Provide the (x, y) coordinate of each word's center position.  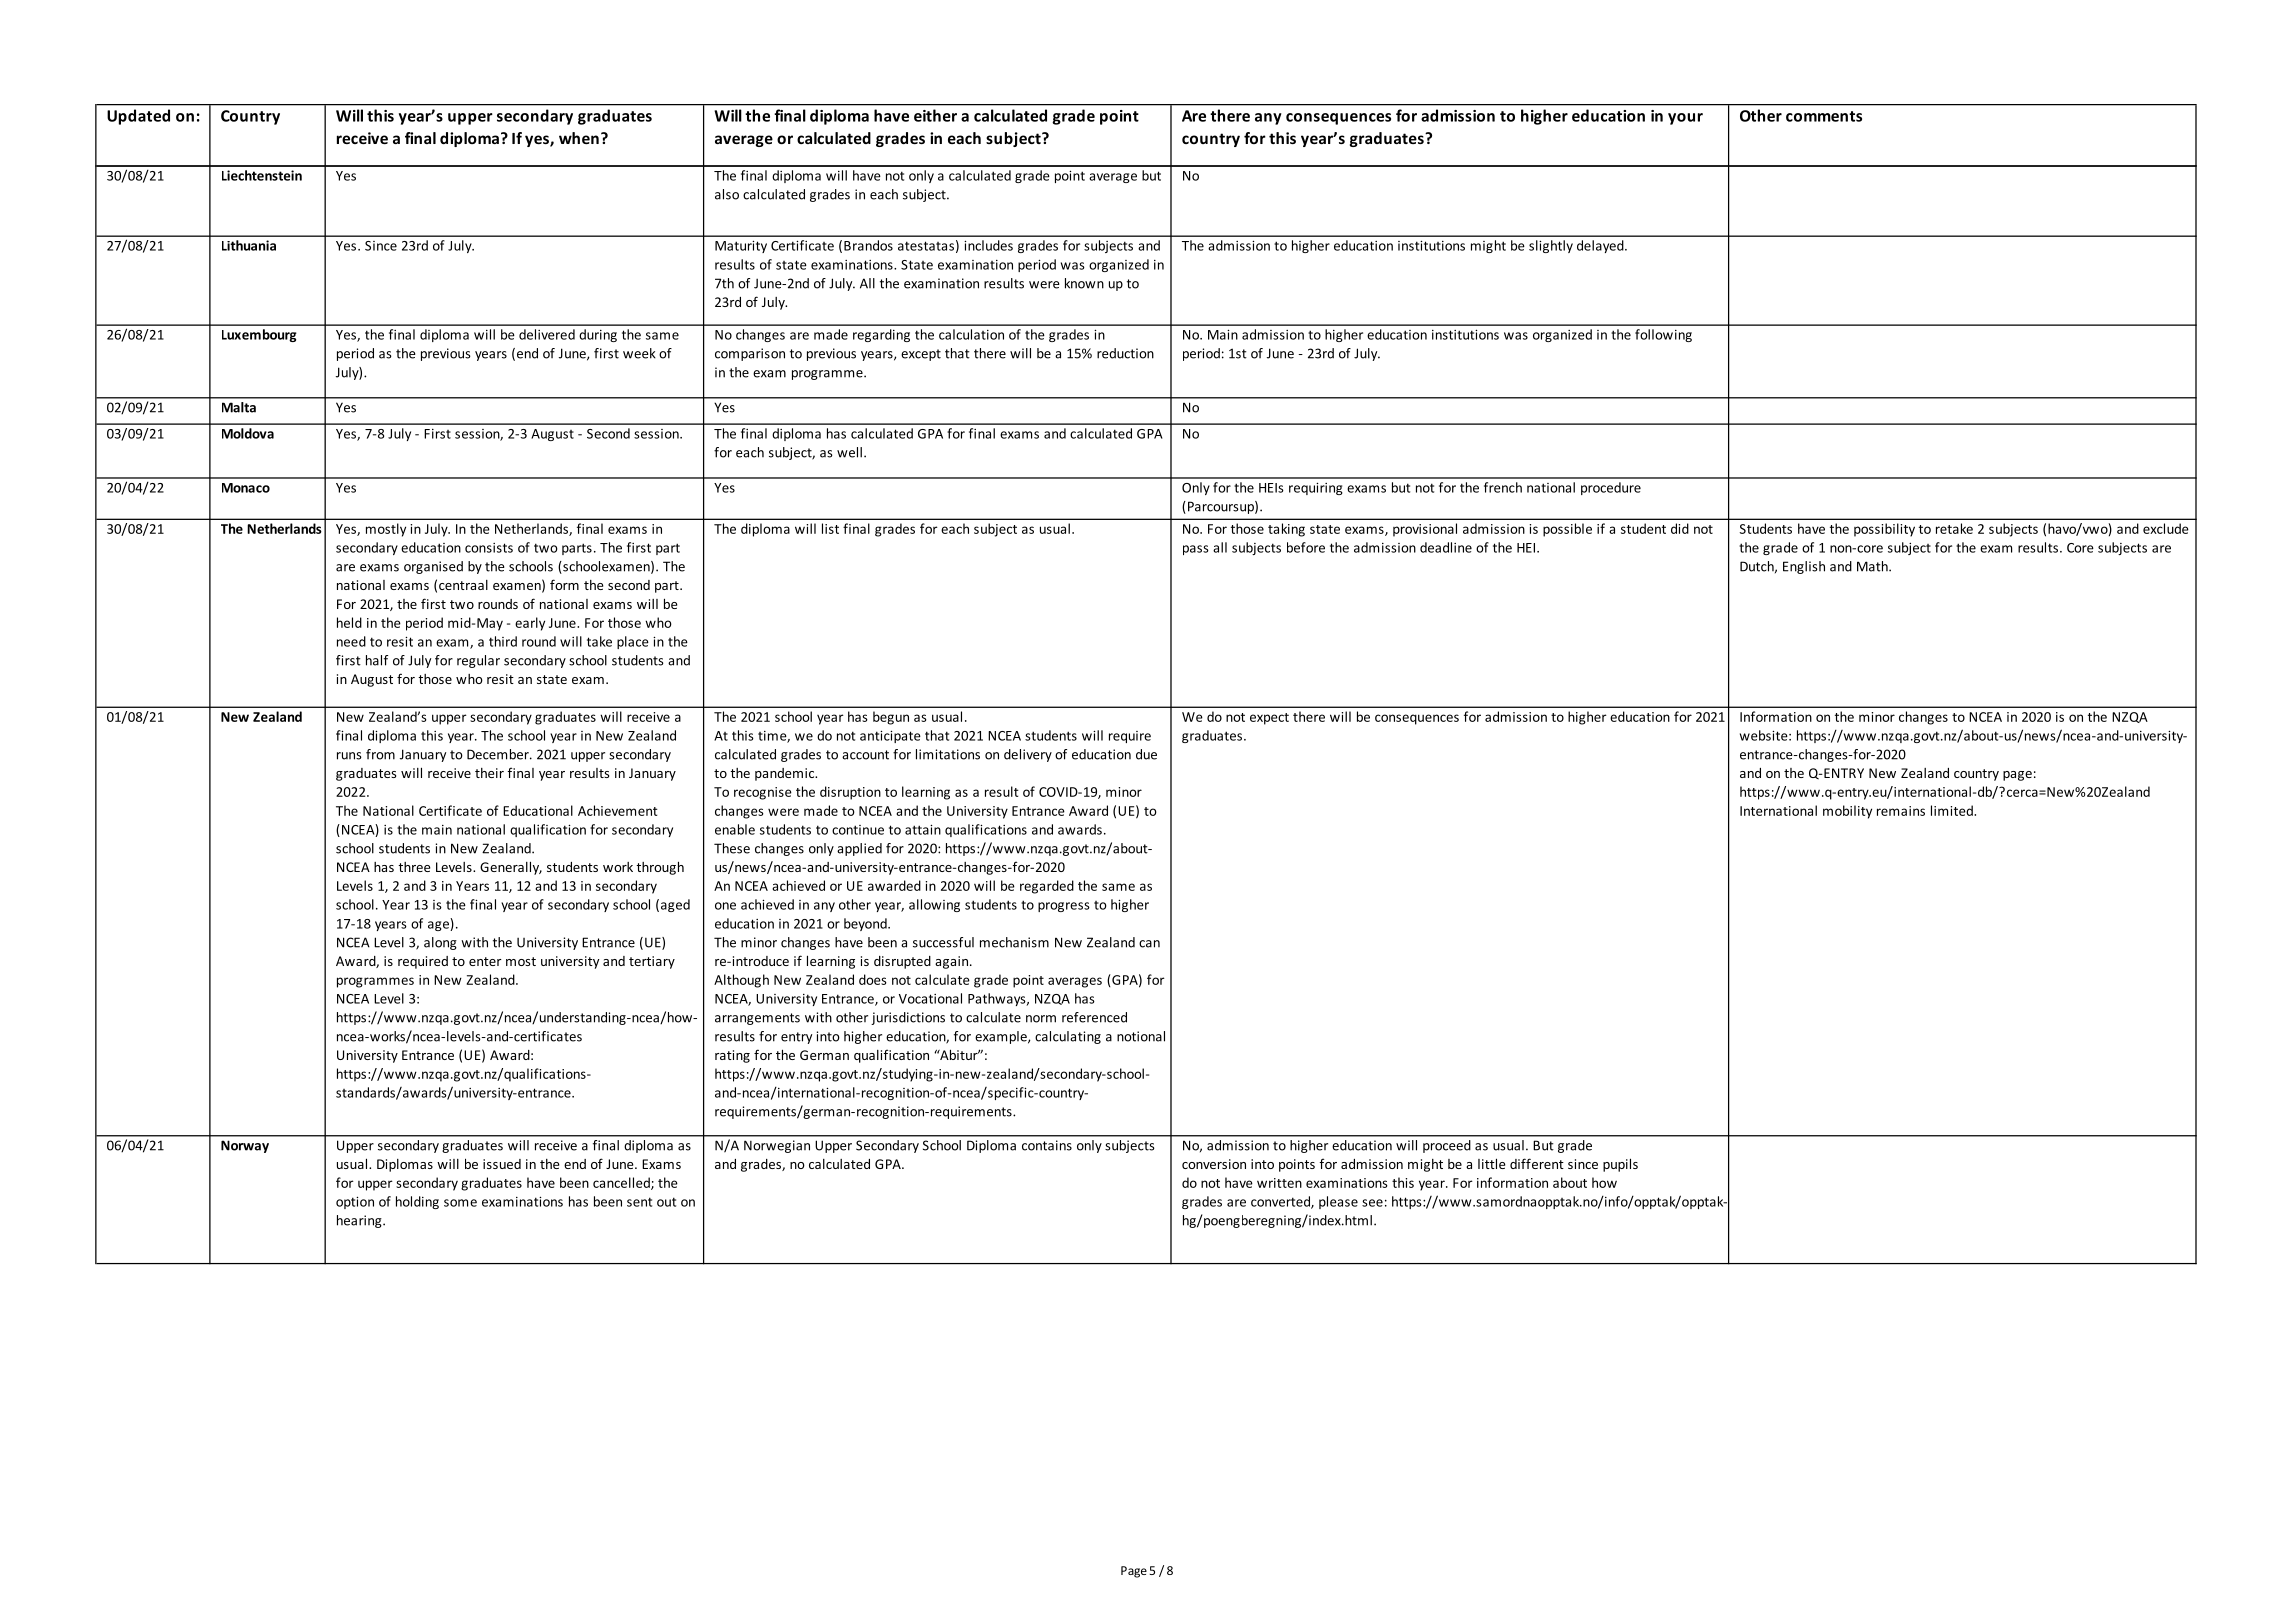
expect (1269, 719)
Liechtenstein (262, 175)
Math (1873, 566)
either (935, 115)
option (355, 1202)
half (377, 660)
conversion (1214, 1164)
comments (1824, 116)
